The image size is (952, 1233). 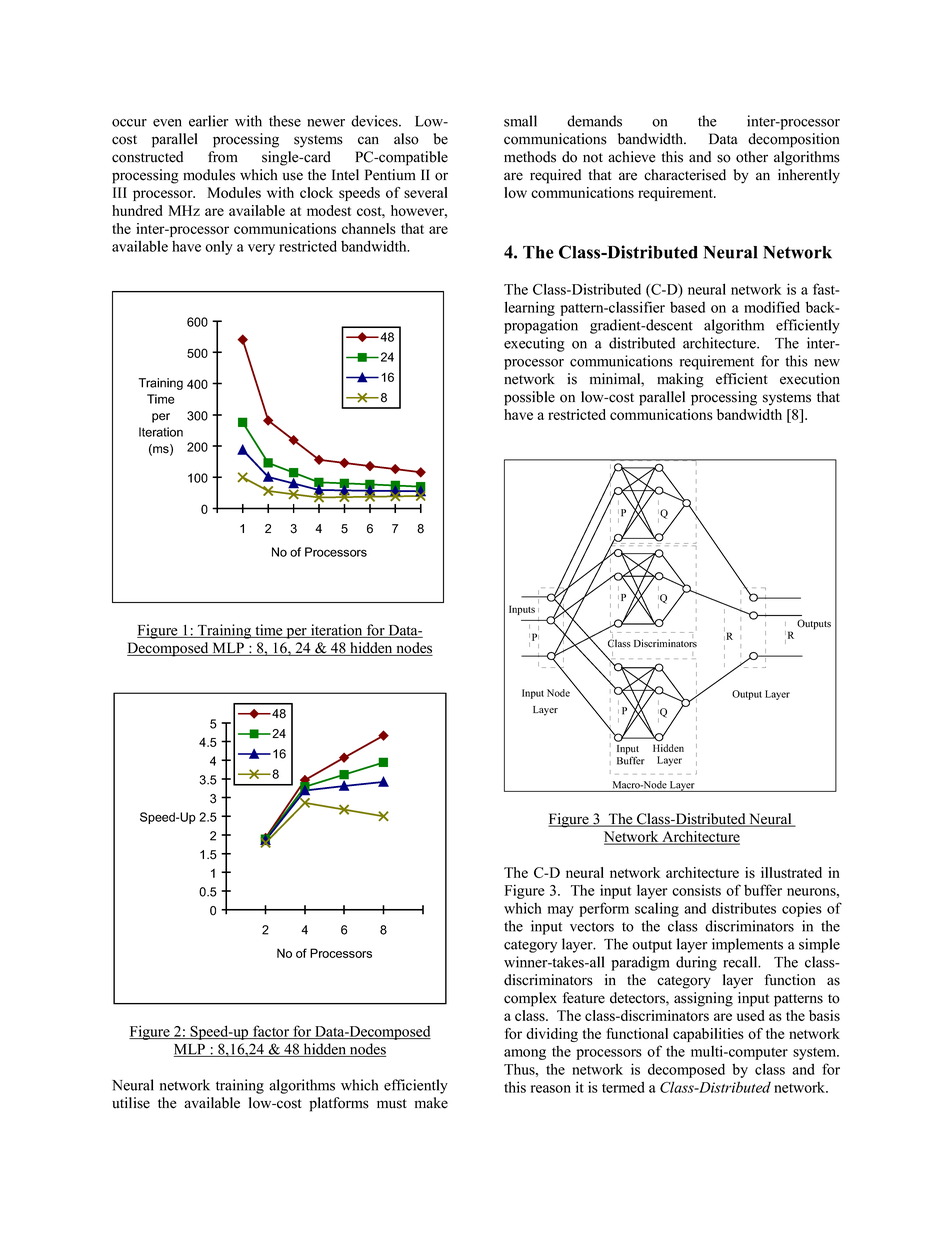 I want to click on making, so click(x=680, y=380).
